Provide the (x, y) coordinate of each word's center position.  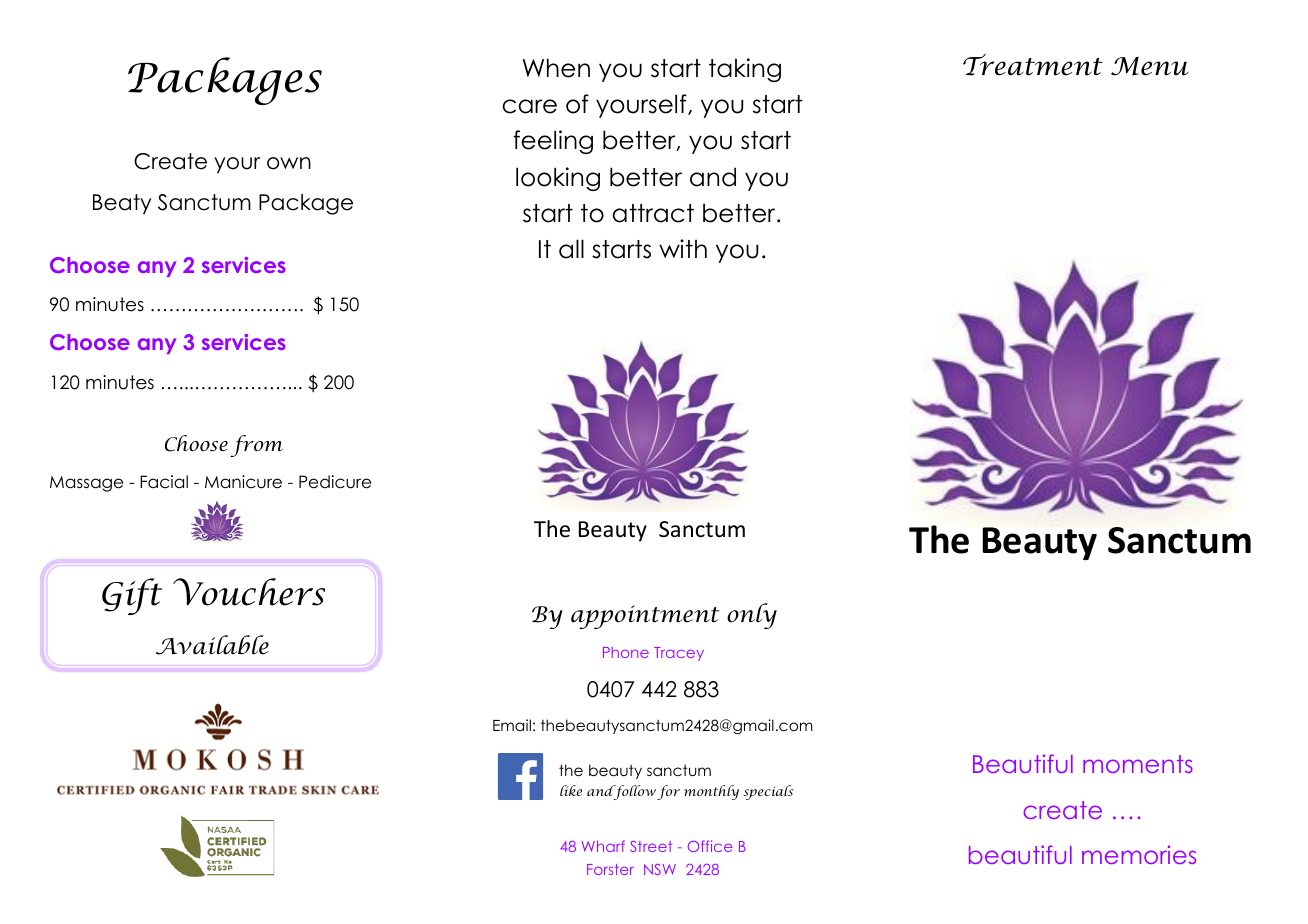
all (571, 249)
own (289, 163)
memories (1139, 854)
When (556, 68)
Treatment (1033, 65)
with (683, 248)
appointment (645, 617)
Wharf (603, 846)
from (256, 446)
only (752, 616)
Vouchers (249, 592)
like (571, 790)
